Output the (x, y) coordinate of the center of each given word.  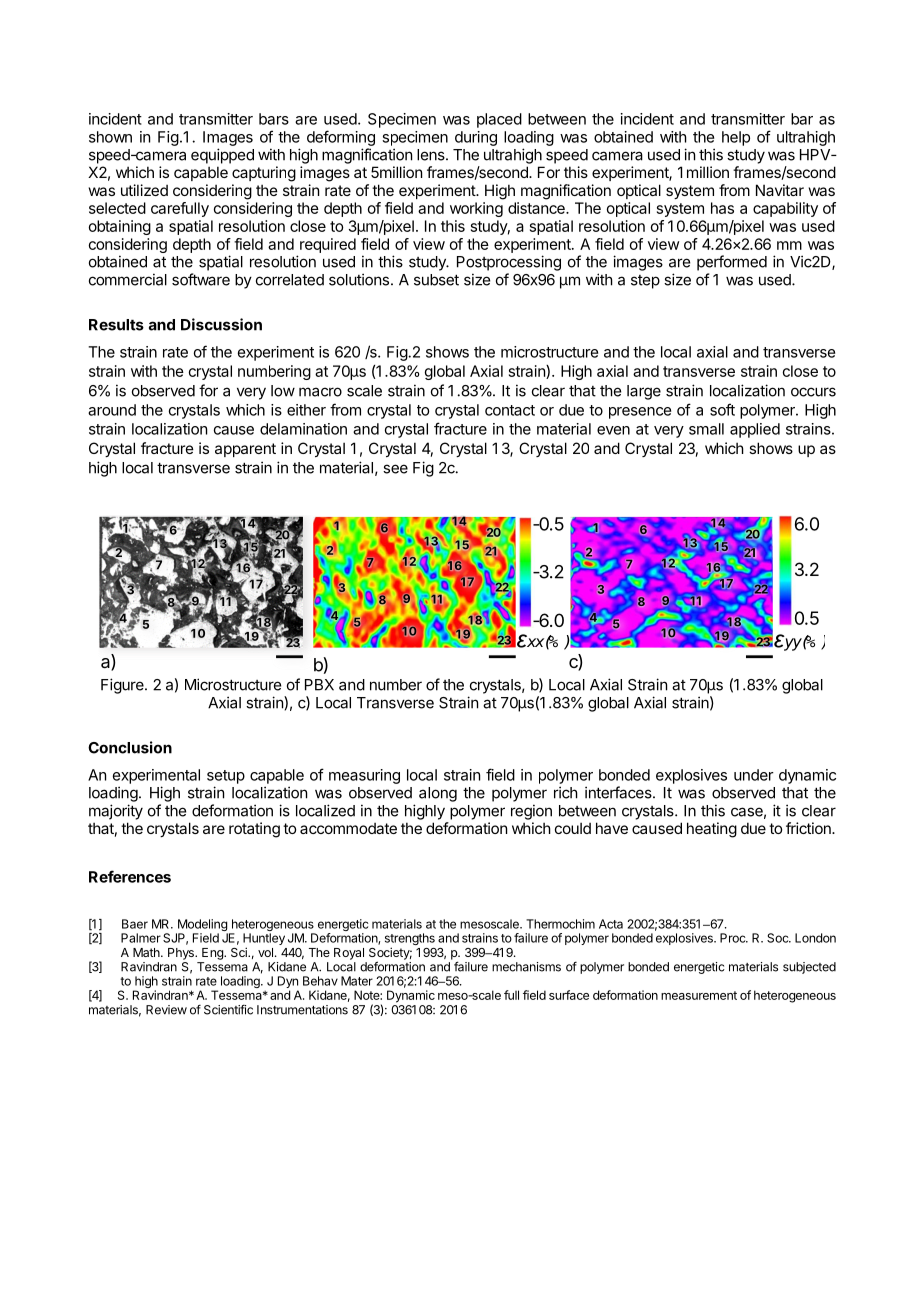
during (476, 138)
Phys (182, 954)
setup (226, 777)
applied (755, 430)
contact (510, 410)
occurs (813, 392)
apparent (245, 450)
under (754, 775)
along (438, 794)
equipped (222, 156)
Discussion (221, 324)
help (736, 138)
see (395, 469)
